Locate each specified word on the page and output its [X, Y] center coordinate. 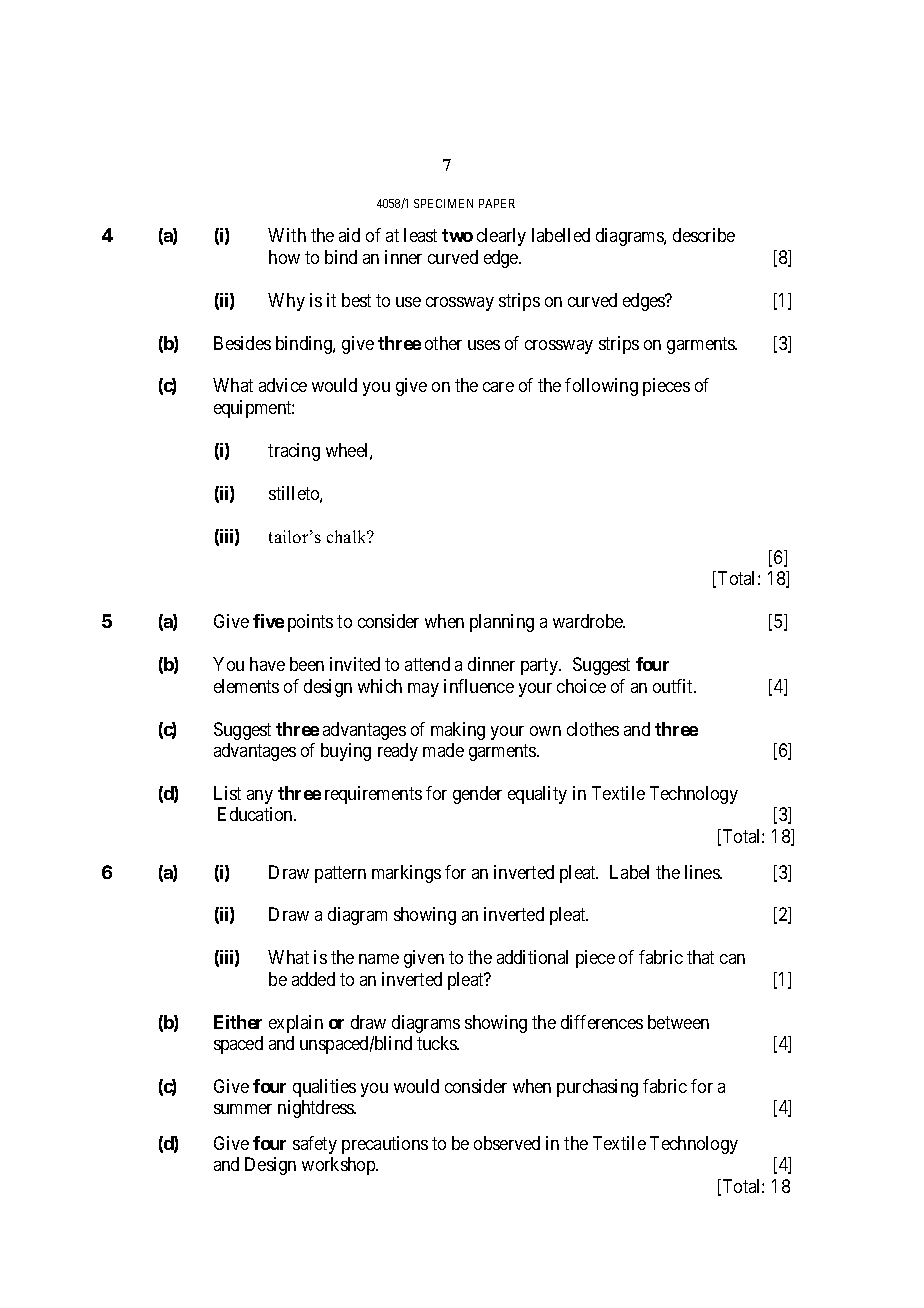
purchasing [597, 1088]
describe [704, 235]
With [287, 235]
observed [507, 1143]
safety [315, 1145]
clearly [501, 237]
